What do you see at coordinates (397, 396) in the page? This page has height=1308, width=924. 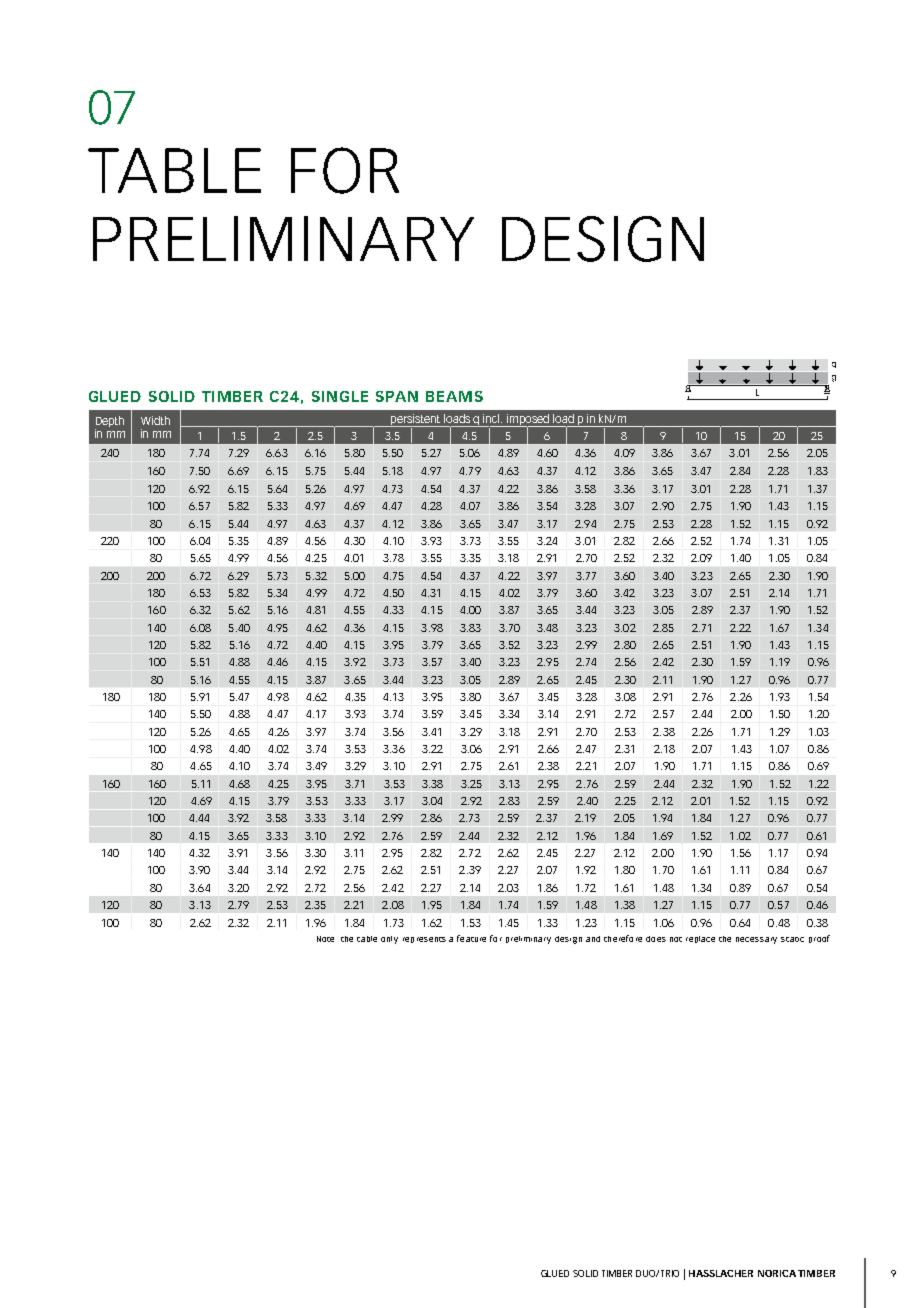 I see `SPAN` at bounding box center [397, 396].
